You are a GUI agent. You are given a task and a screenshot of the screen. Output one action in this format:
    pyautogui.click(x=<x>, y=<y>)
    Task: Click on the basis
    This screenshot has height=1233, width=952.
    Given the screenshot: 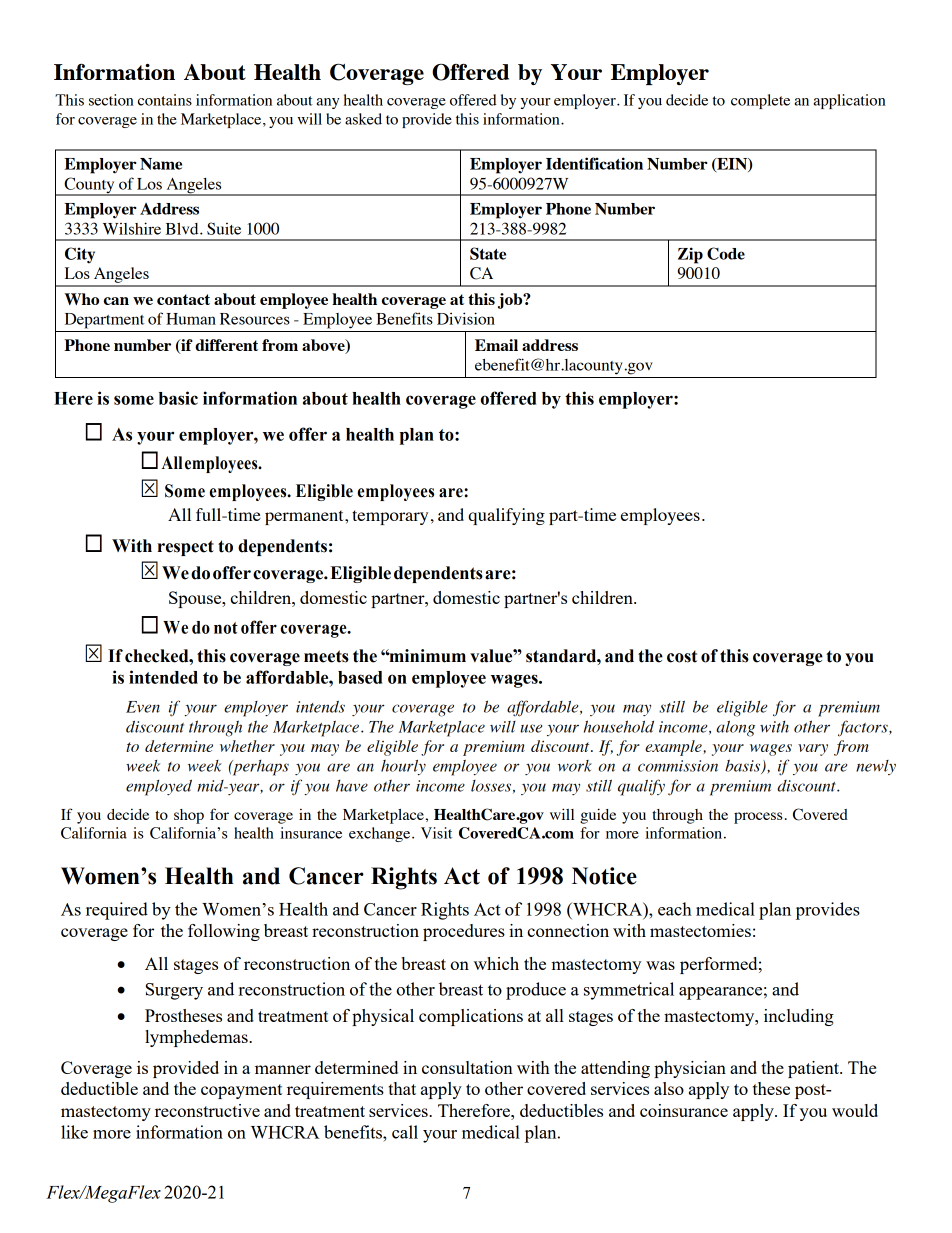 What is the action you would take?
    pyautogui.click(x=744, y=766)
